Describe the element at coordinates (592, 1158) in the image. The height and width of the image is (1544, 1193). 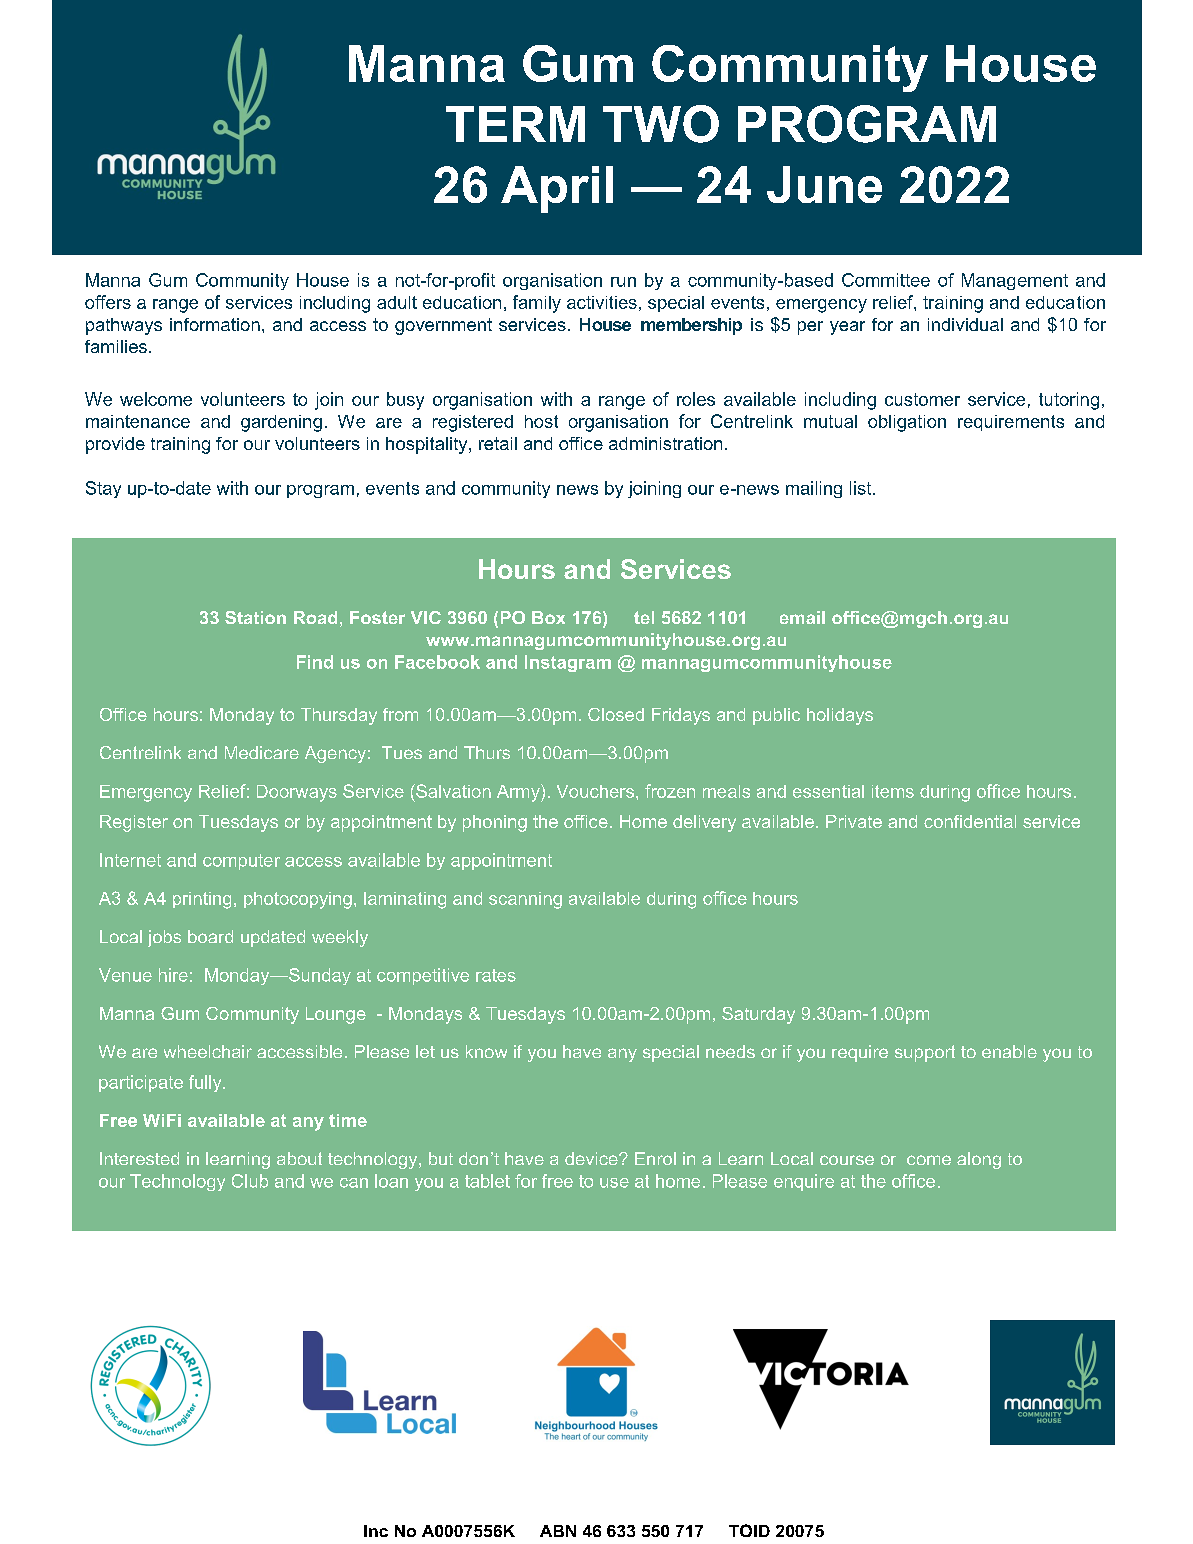
I see `device` at that location.
